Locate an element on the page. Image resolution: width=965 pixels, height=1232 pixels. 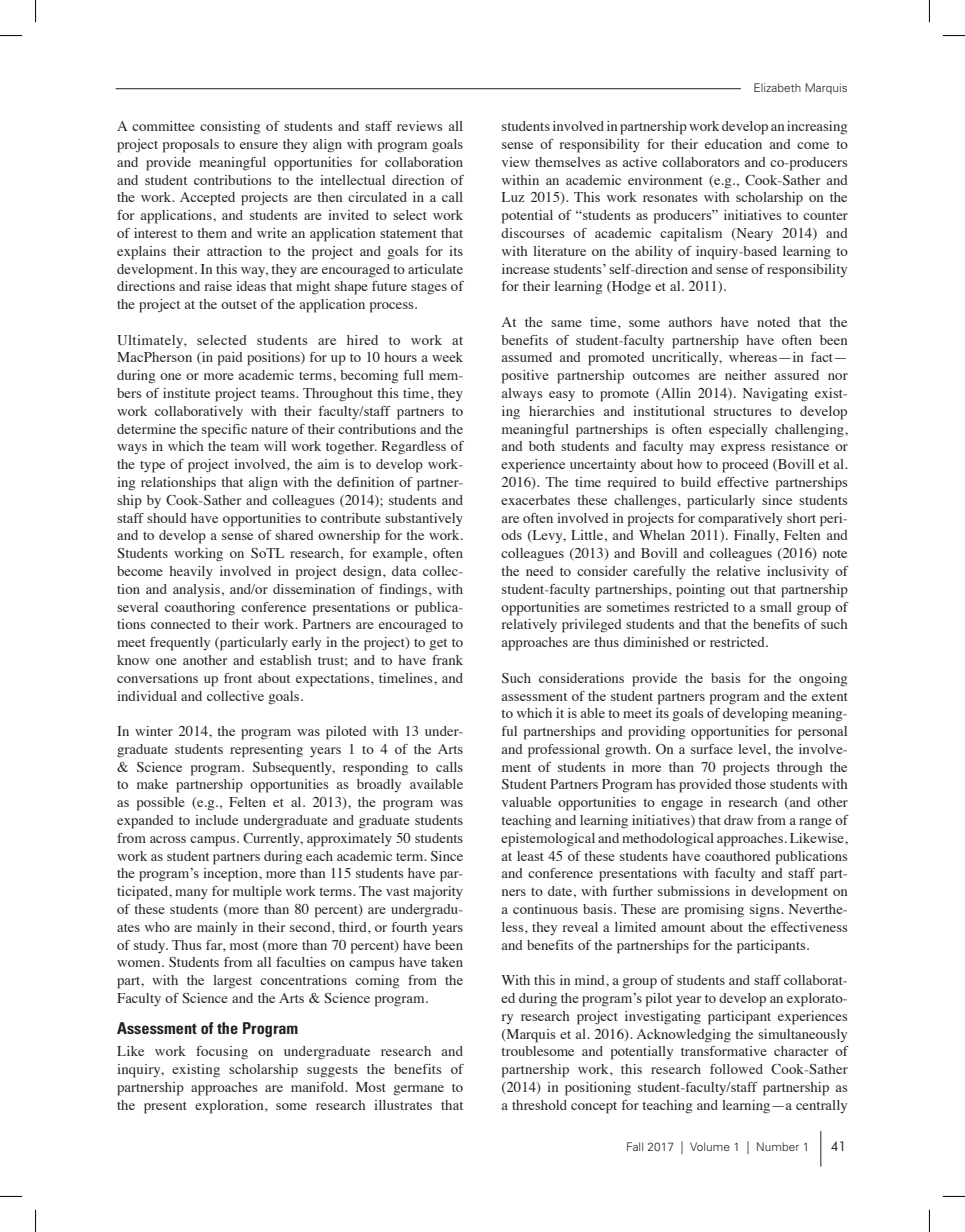
Luz is located at coordinates (513, 197).
